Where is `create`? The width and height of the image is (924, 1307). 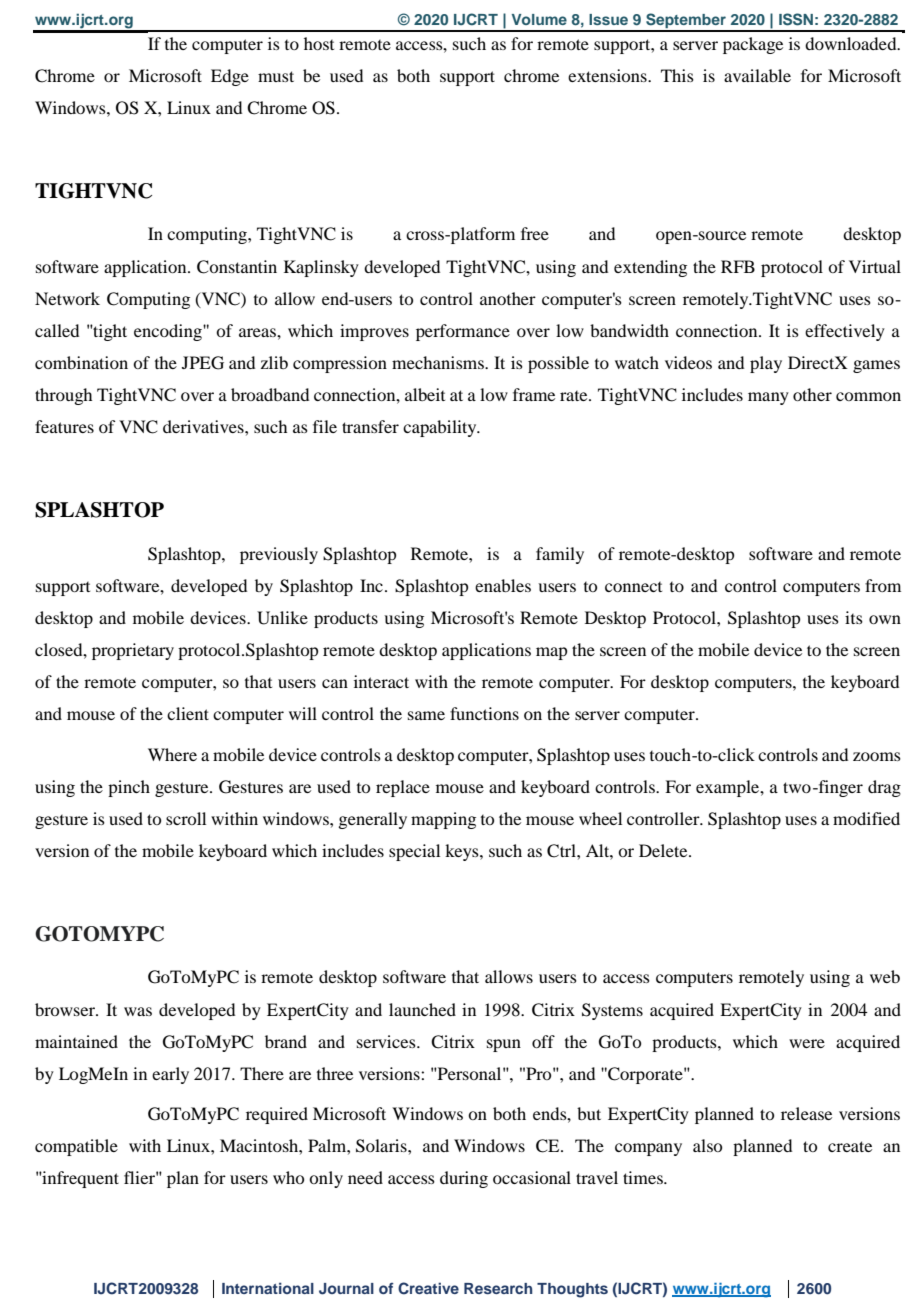 create is located at coordinates (850, 1146).
